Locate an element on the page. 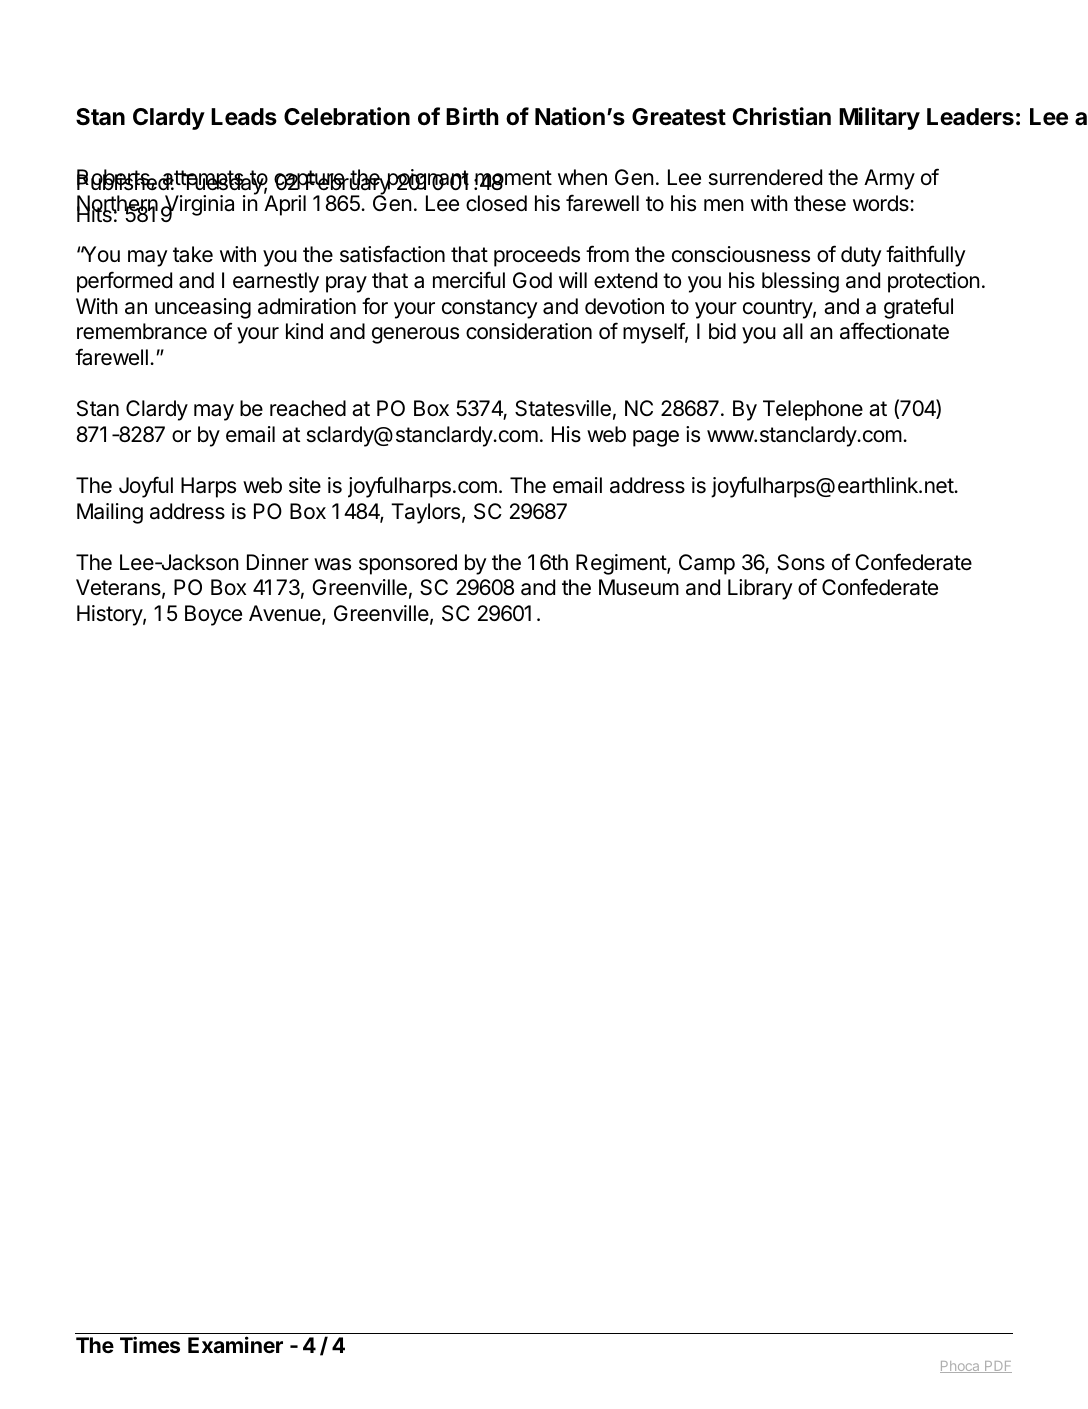 The width and height of the document is (1088, 1409). Museum is located at coordinates (639, 587).
